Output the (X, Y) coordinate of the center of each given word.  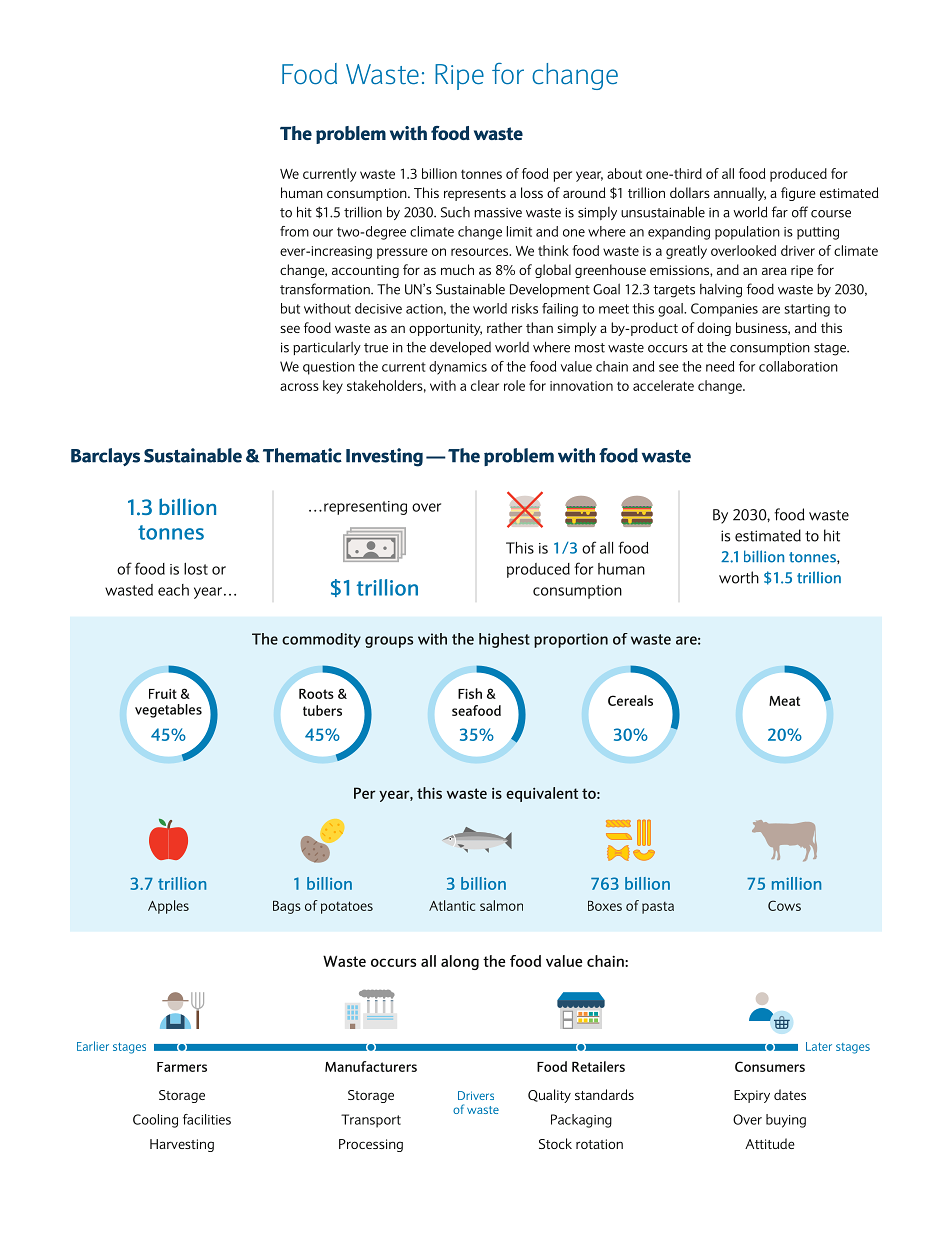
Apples (168, 907)
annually (740, 194)
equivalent (542, 794)
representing (365, 508)
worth (739, 577)
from (294, 231)
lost (196, 569)
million (796, 883)
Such (455, 212)
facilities (207, 1119)
